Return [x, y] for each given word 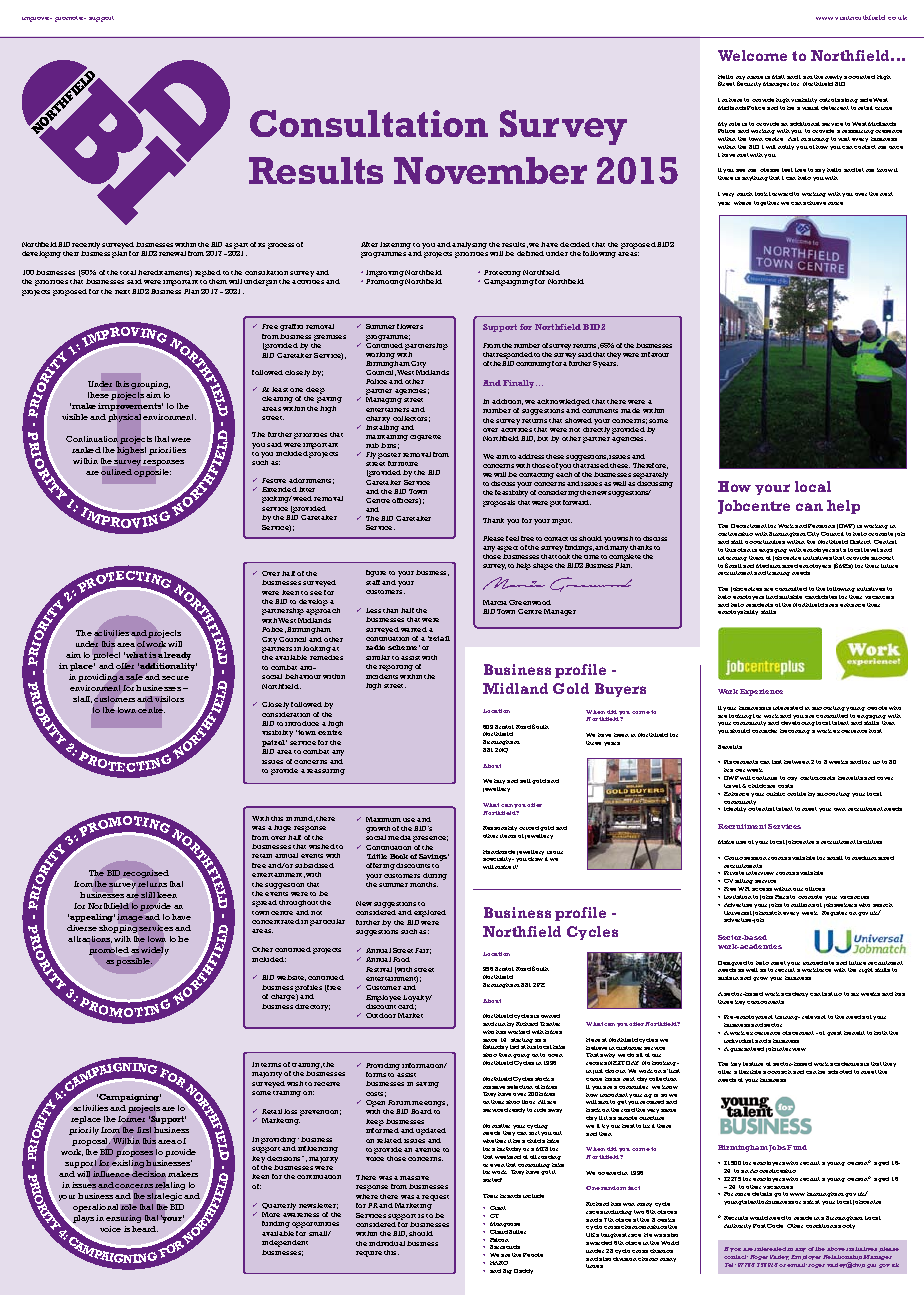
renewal [172, 253]
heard [145, 1229]
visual [810, 108]
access [762, 889]
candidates [821, 597]
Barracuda [505, 1247]
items [508, 836]
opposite [152, 473]
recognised [146, 874]
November [490, 170]
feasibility [511, 493]
